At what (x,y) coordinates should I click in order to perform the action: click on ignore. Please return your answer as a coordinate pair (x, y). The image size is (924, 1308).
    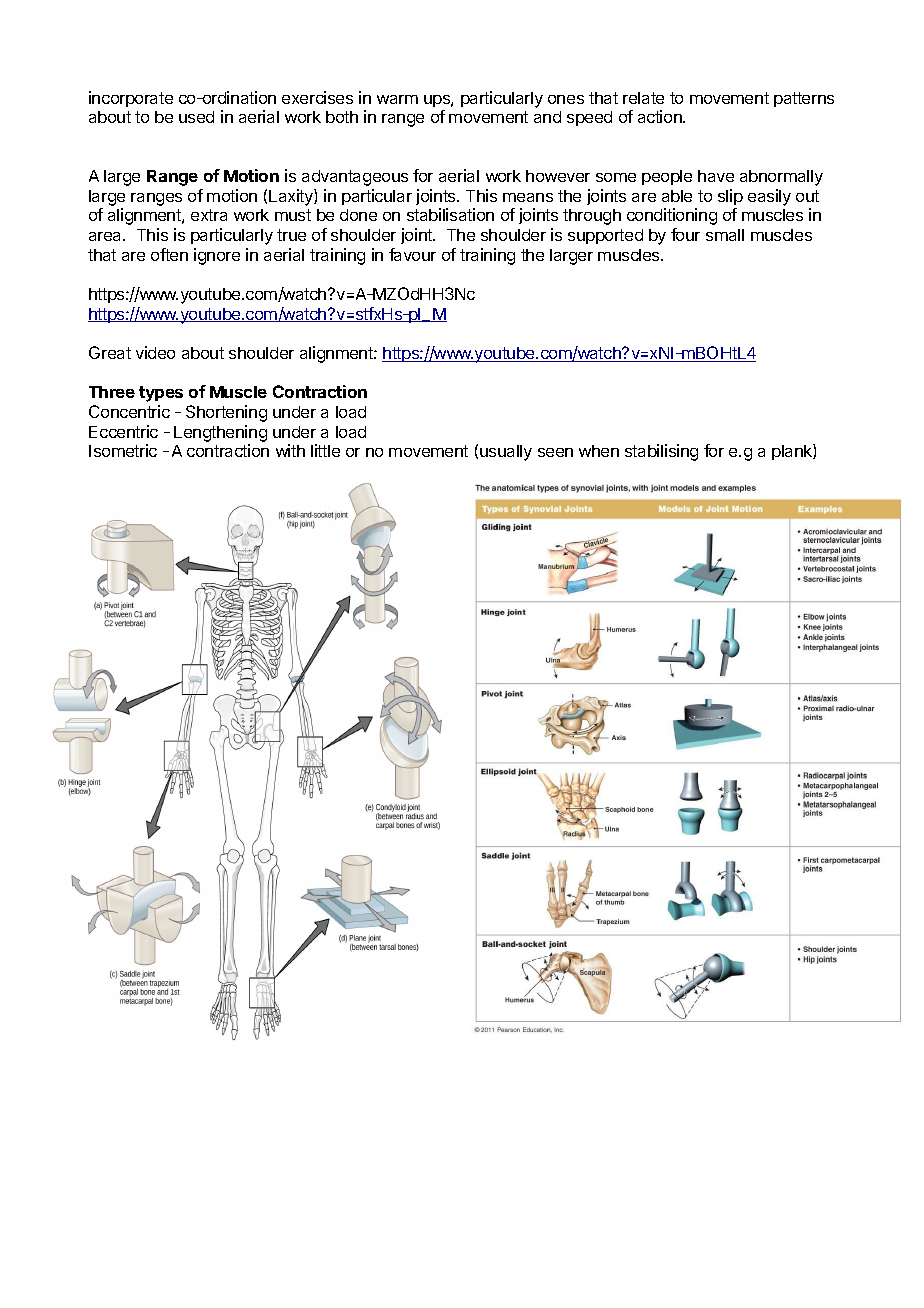
    Looking at the image, I should click on (217, 256).
